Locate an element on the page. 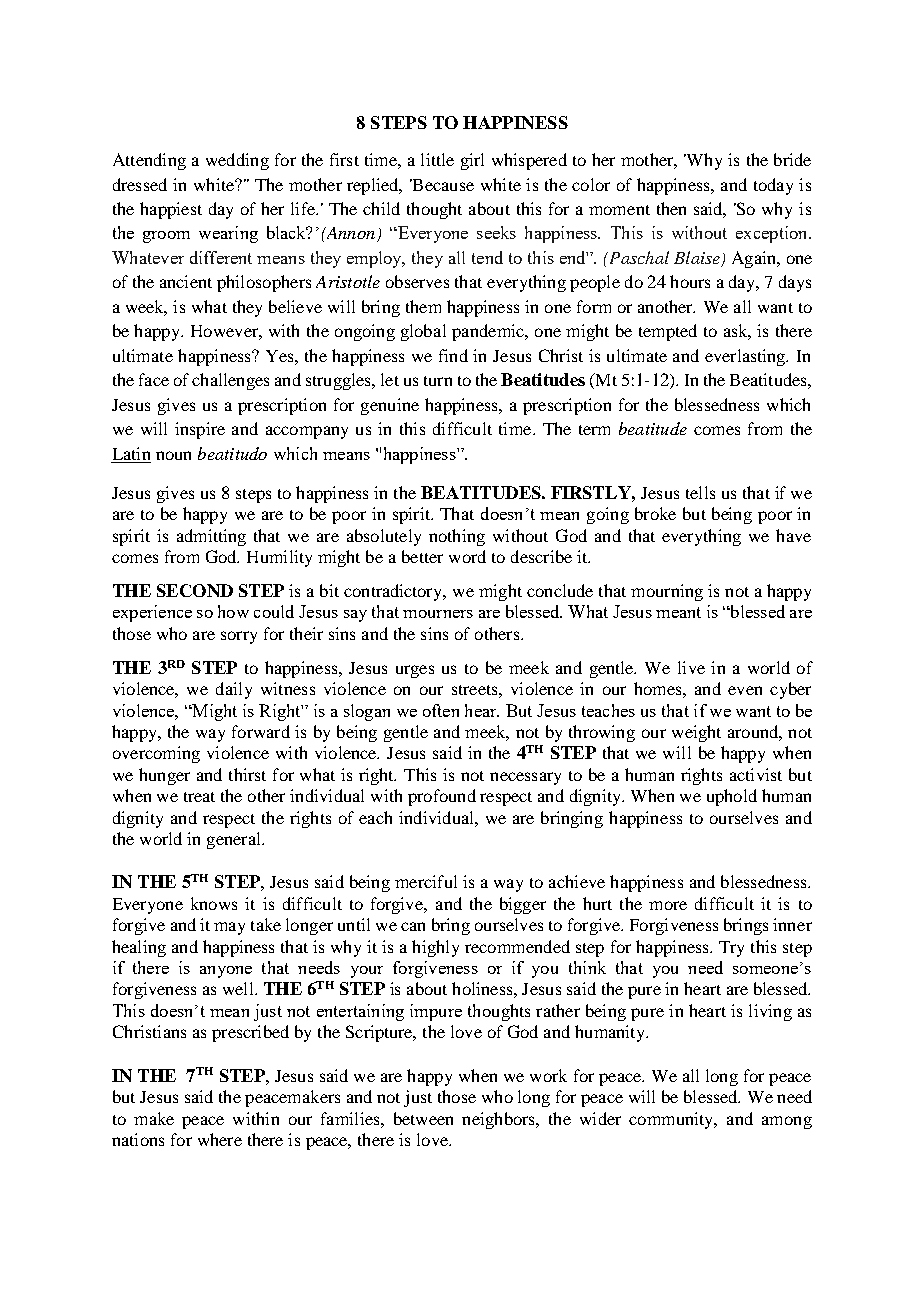  inspire is located at coordinates (200, 430).
